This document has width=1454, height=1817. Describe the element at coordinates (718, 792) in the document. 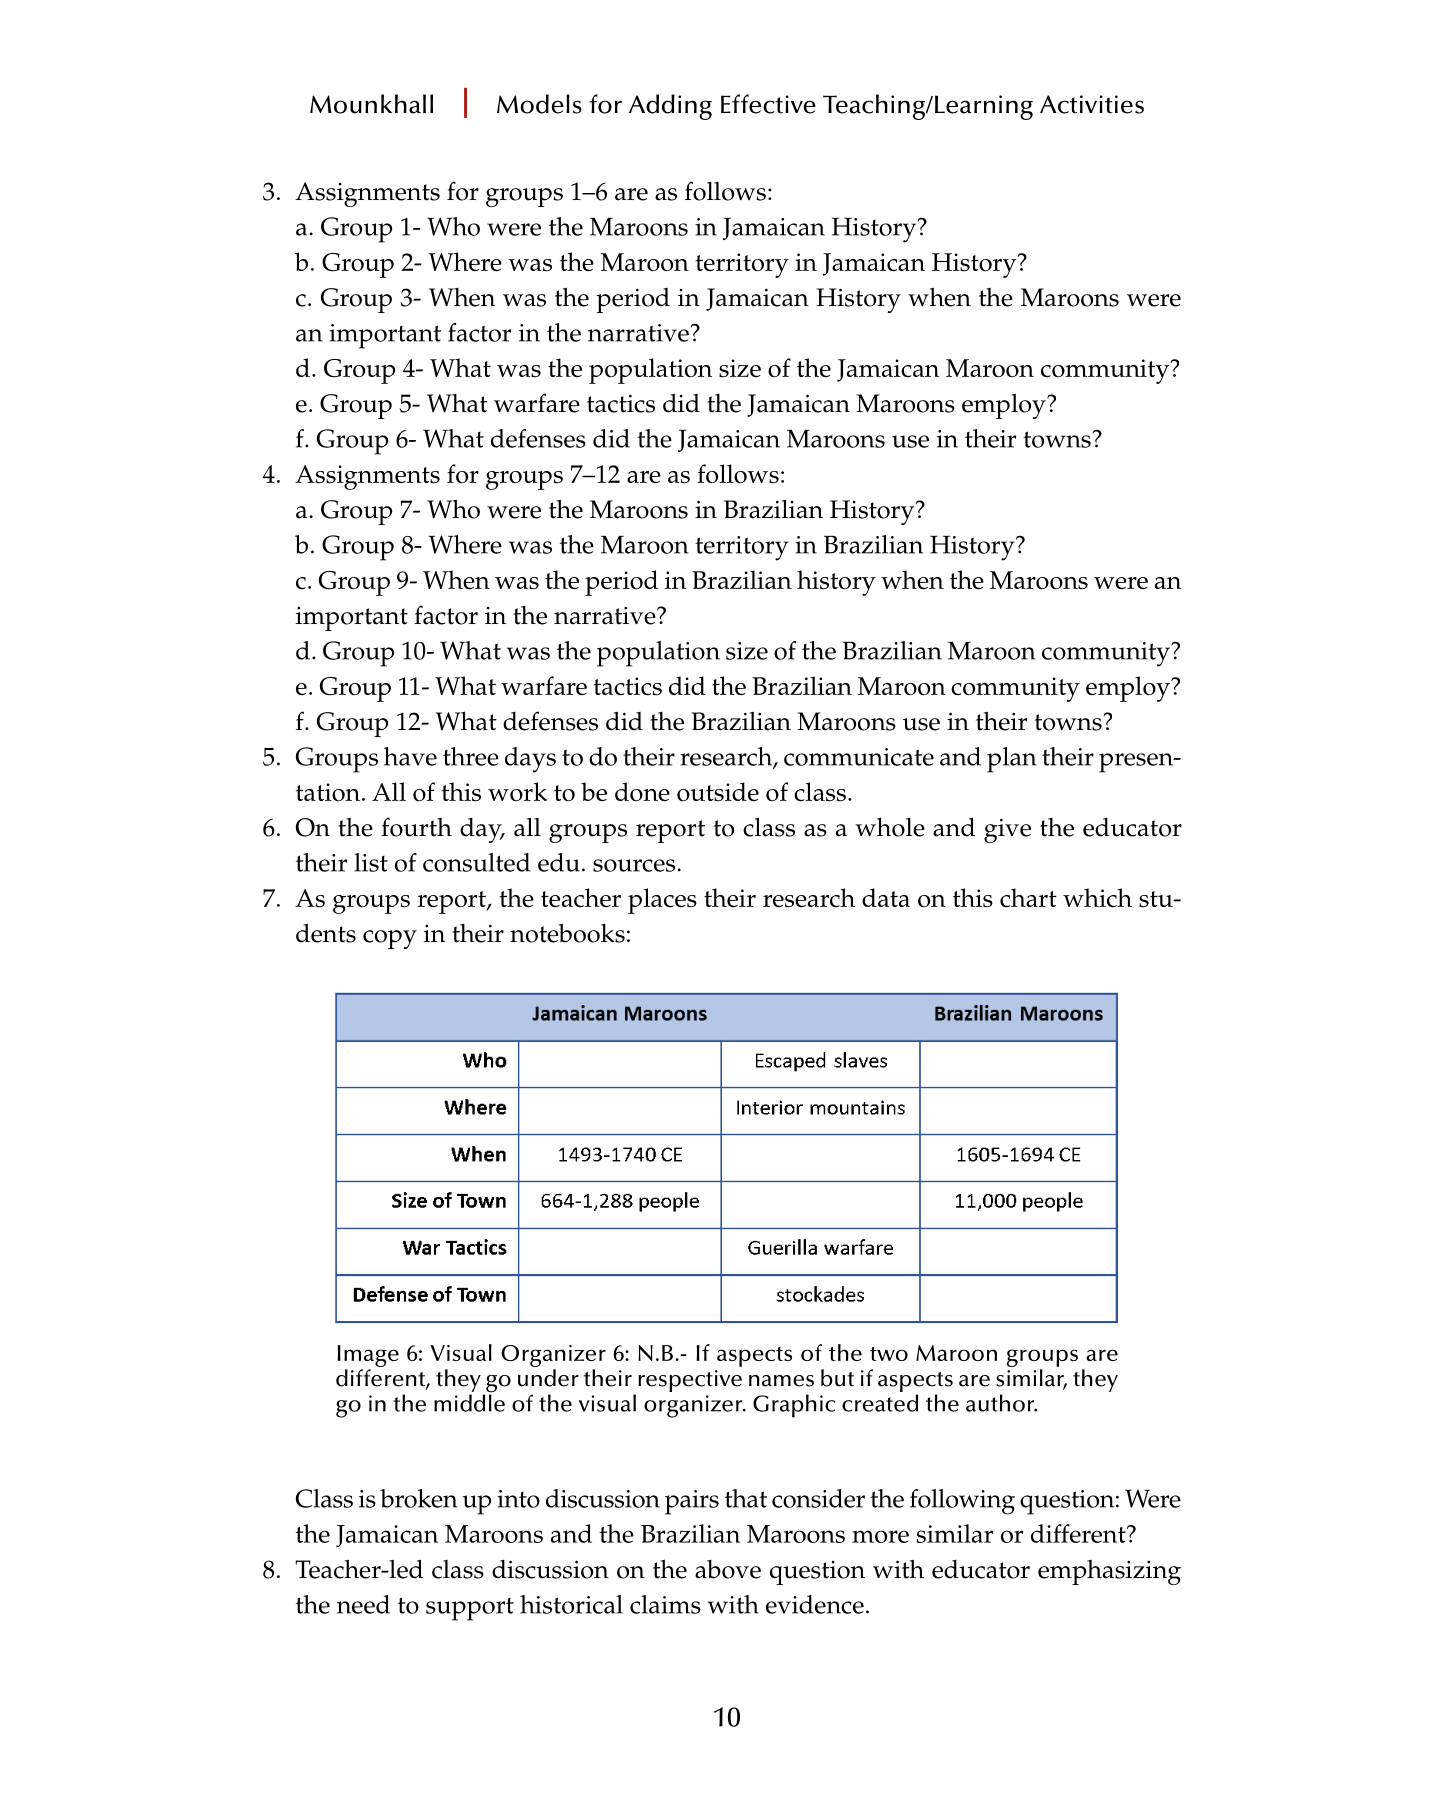

I see `outside` at that location.
